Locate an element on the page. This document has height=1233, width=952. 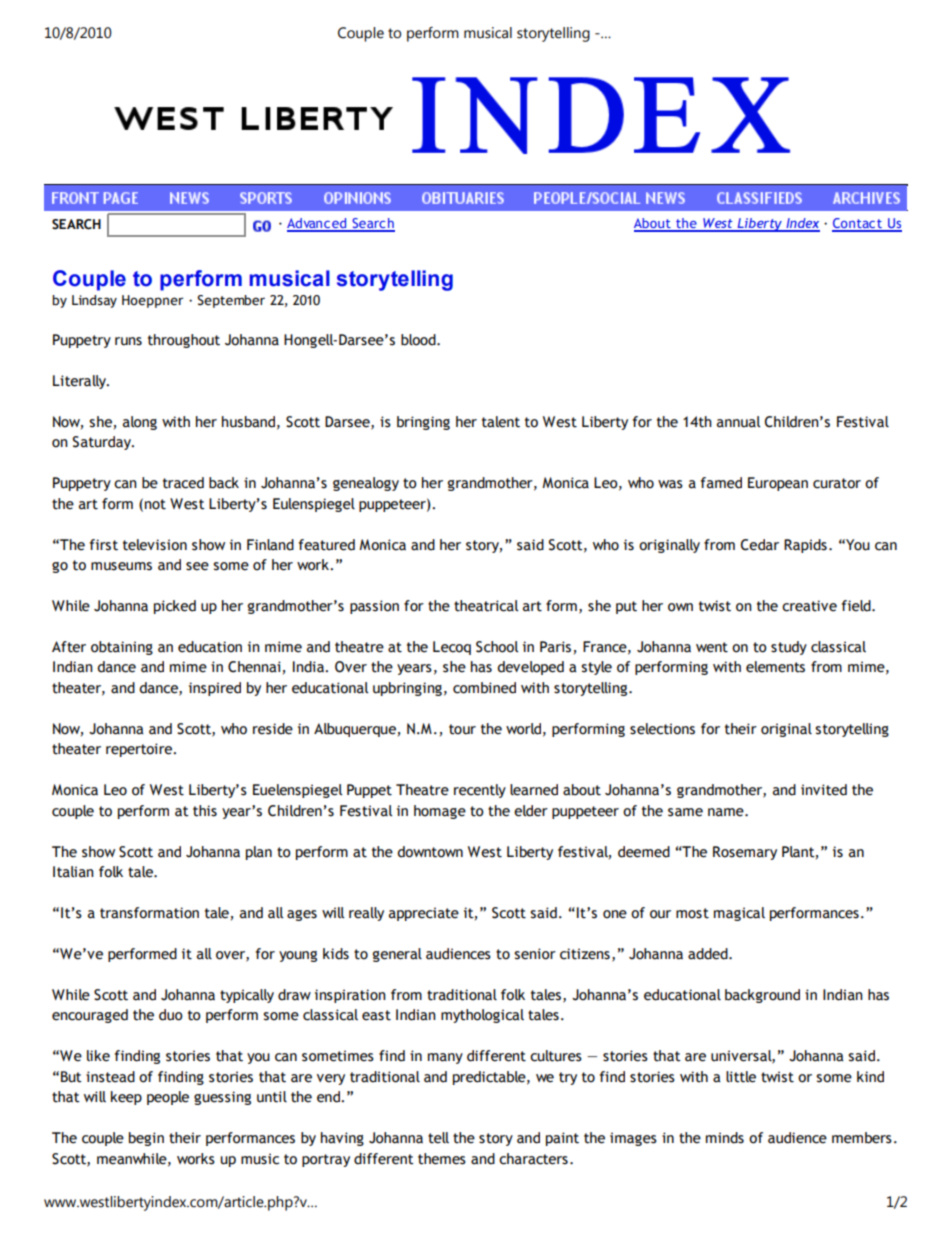
along is located at coordinates (140, 423).
